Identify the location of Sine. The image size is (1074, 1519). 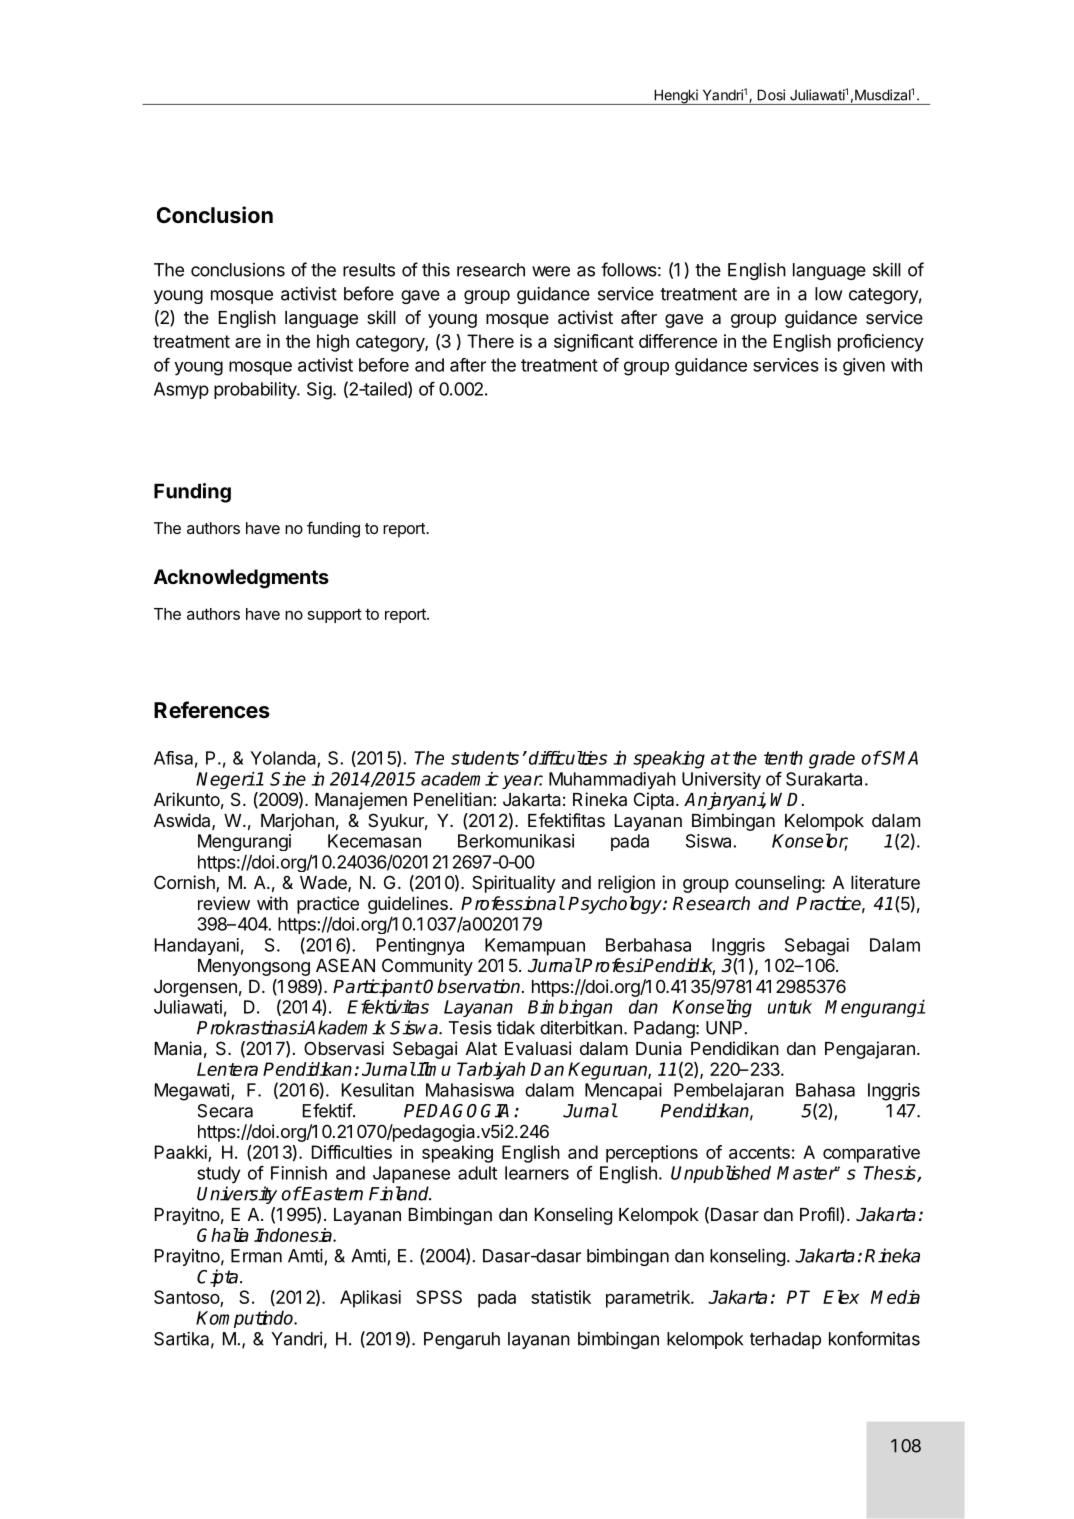
(288, 778).
